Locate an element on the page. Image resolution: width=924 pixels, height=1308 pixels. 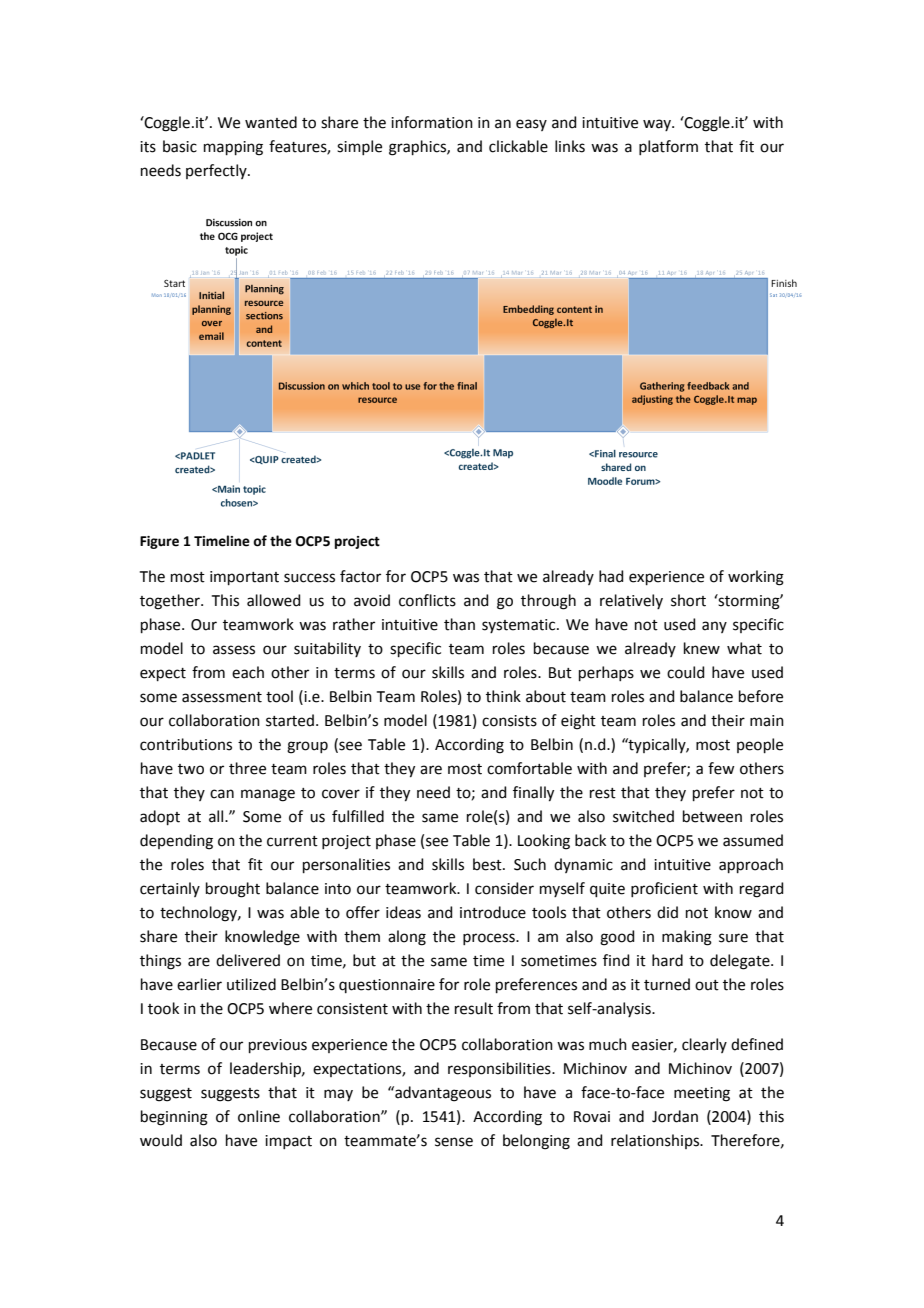
knew is located at coordinates (702, 648).
